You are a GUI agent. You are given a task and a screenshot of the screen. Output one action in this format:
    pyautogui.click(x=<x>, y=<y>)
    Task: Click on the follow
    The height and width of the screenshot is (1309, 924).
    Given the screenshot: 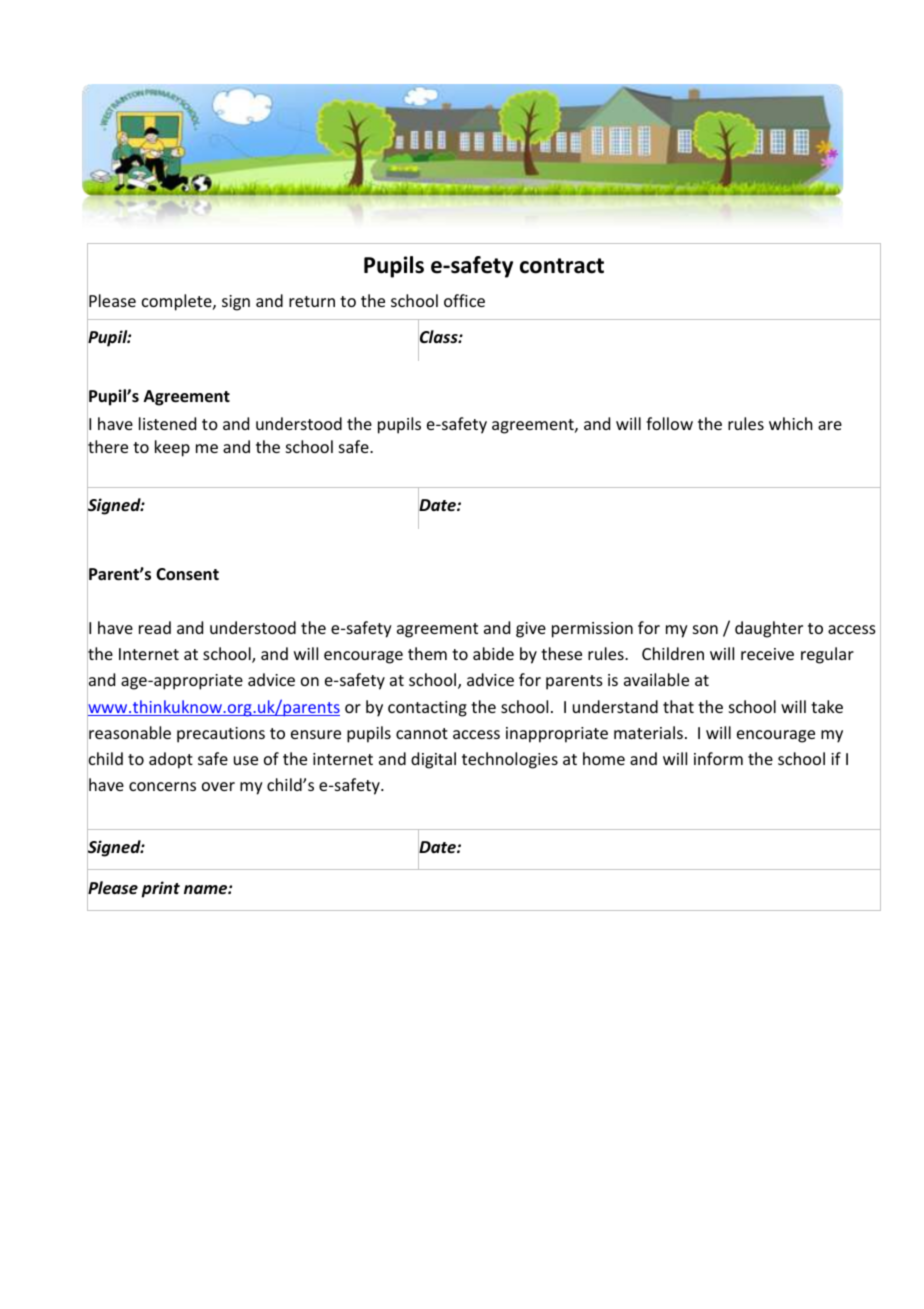 What is the action you would take?
    pyautogui.click(x=669, y=423)
